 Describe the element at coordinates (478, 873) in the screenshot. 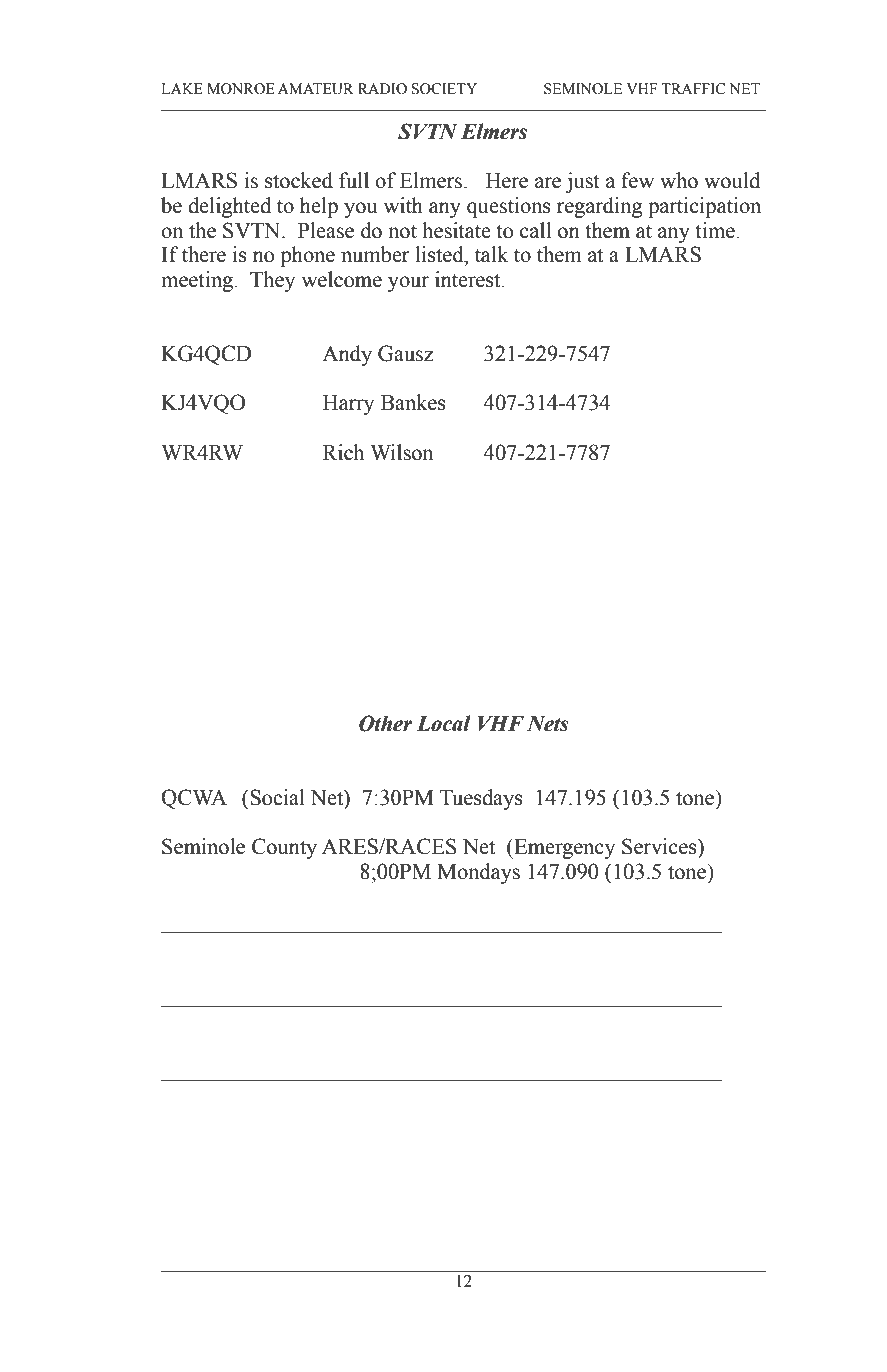

I see `Mondays` at that location.
